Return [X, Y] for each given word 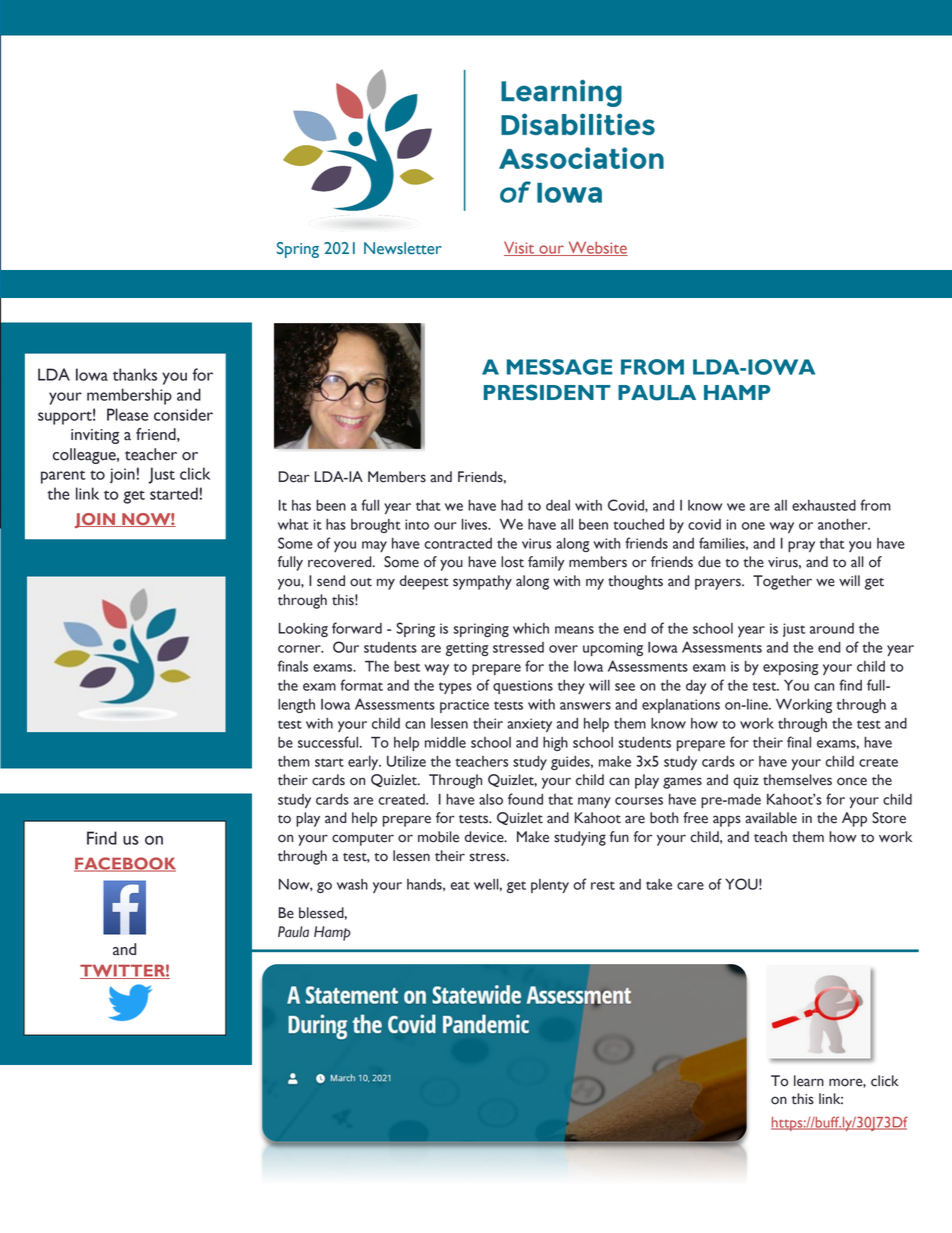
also [491, 799]
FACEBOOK [125, 864]
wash [352, 884]
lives [476, 524]
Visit [520, 248]
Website [597, 248]
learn [809, 1081]
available [771, 818]
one [753, 526]
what [293, 524]
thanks [135, 374]
